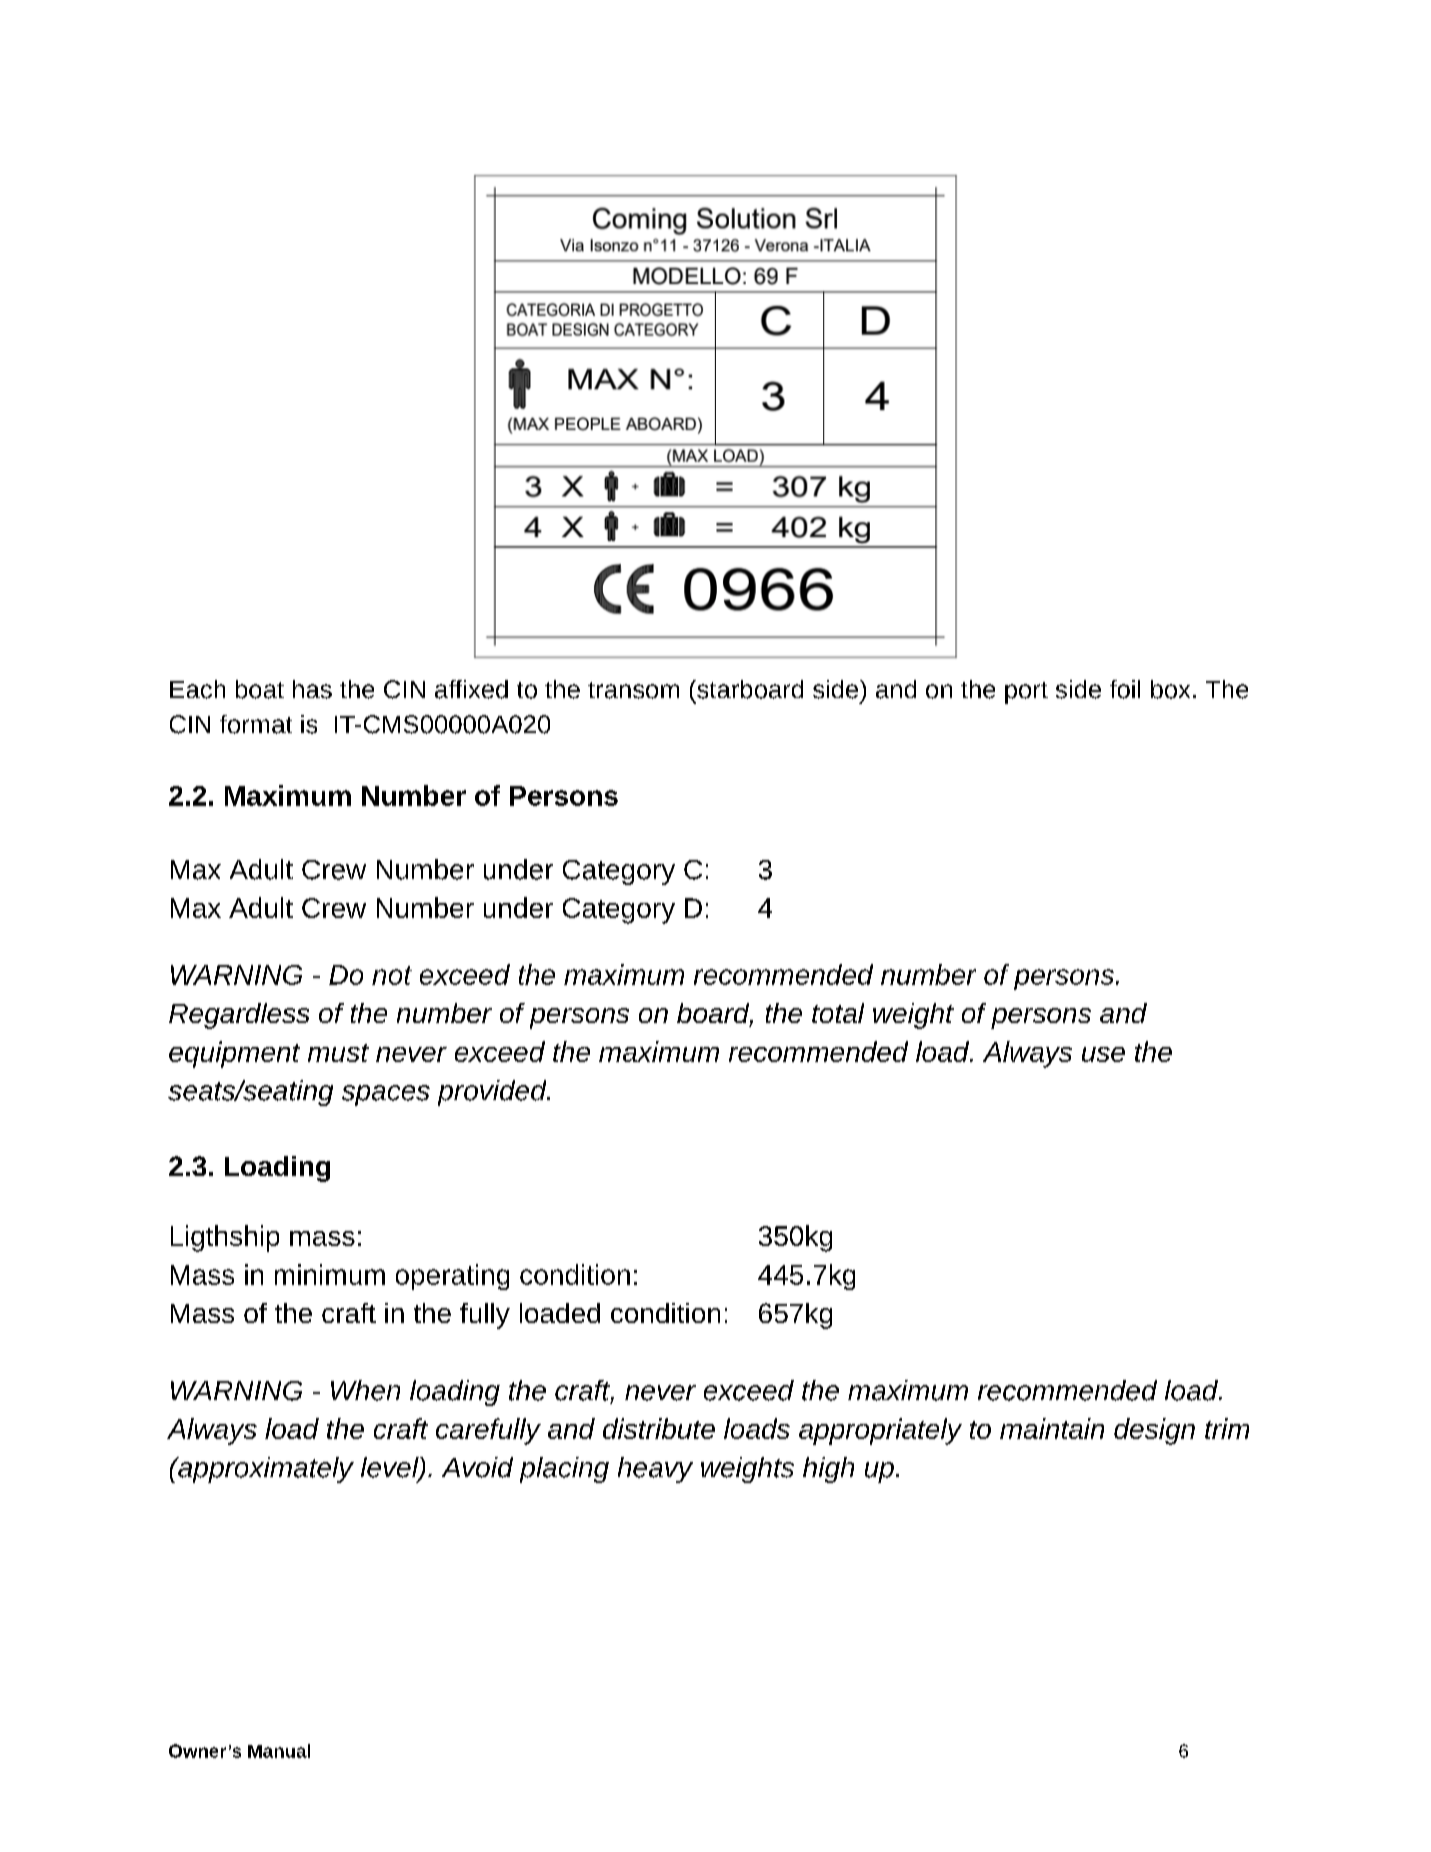 Image resolution: width=1431 pixels, height=1852 pixels. Describe the element at coordinates (392, 975) in the image. I see `not` at that location.
